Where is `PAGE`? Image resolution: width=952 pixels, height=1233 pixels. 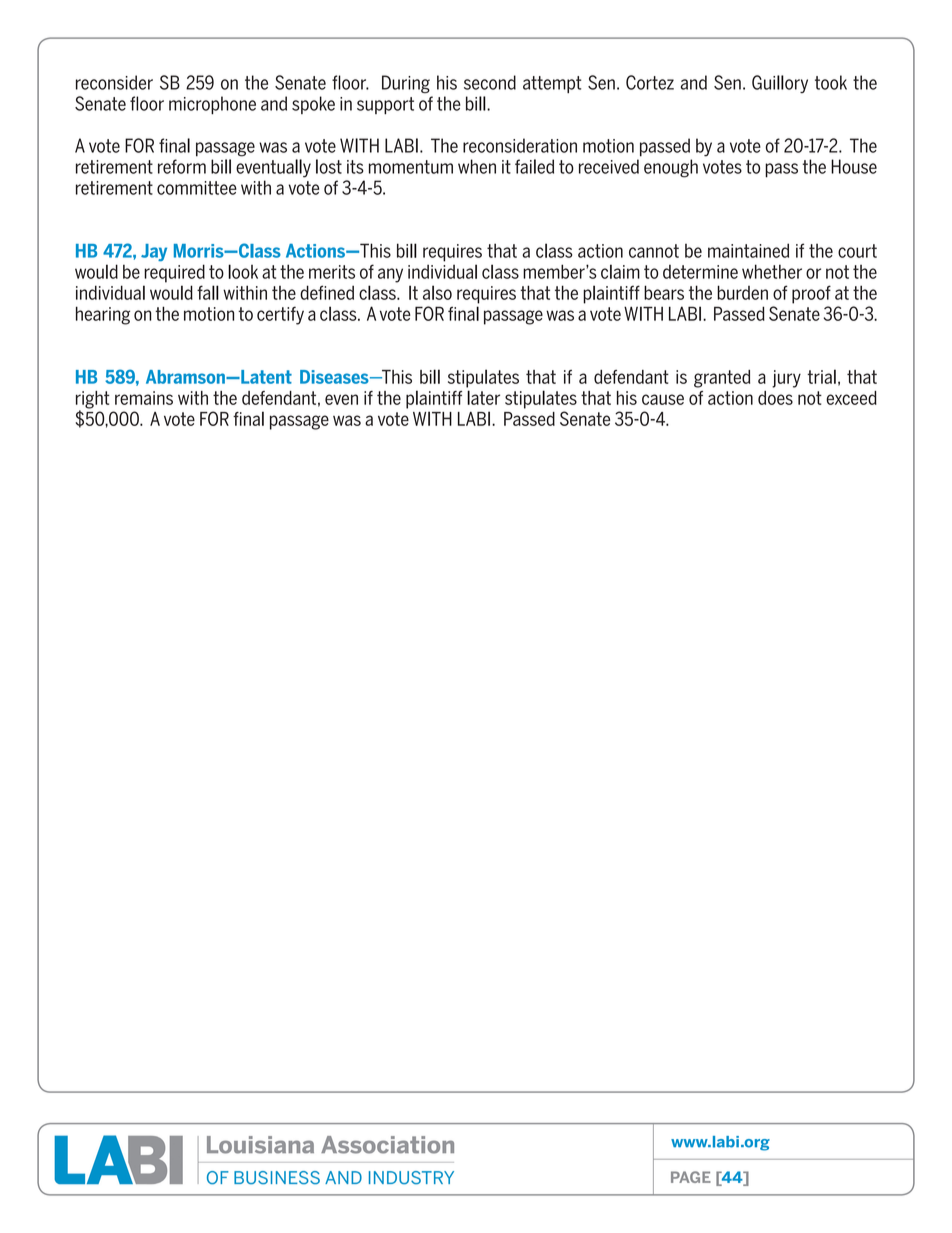 PAGE is located at coordinates (691, 1177).
